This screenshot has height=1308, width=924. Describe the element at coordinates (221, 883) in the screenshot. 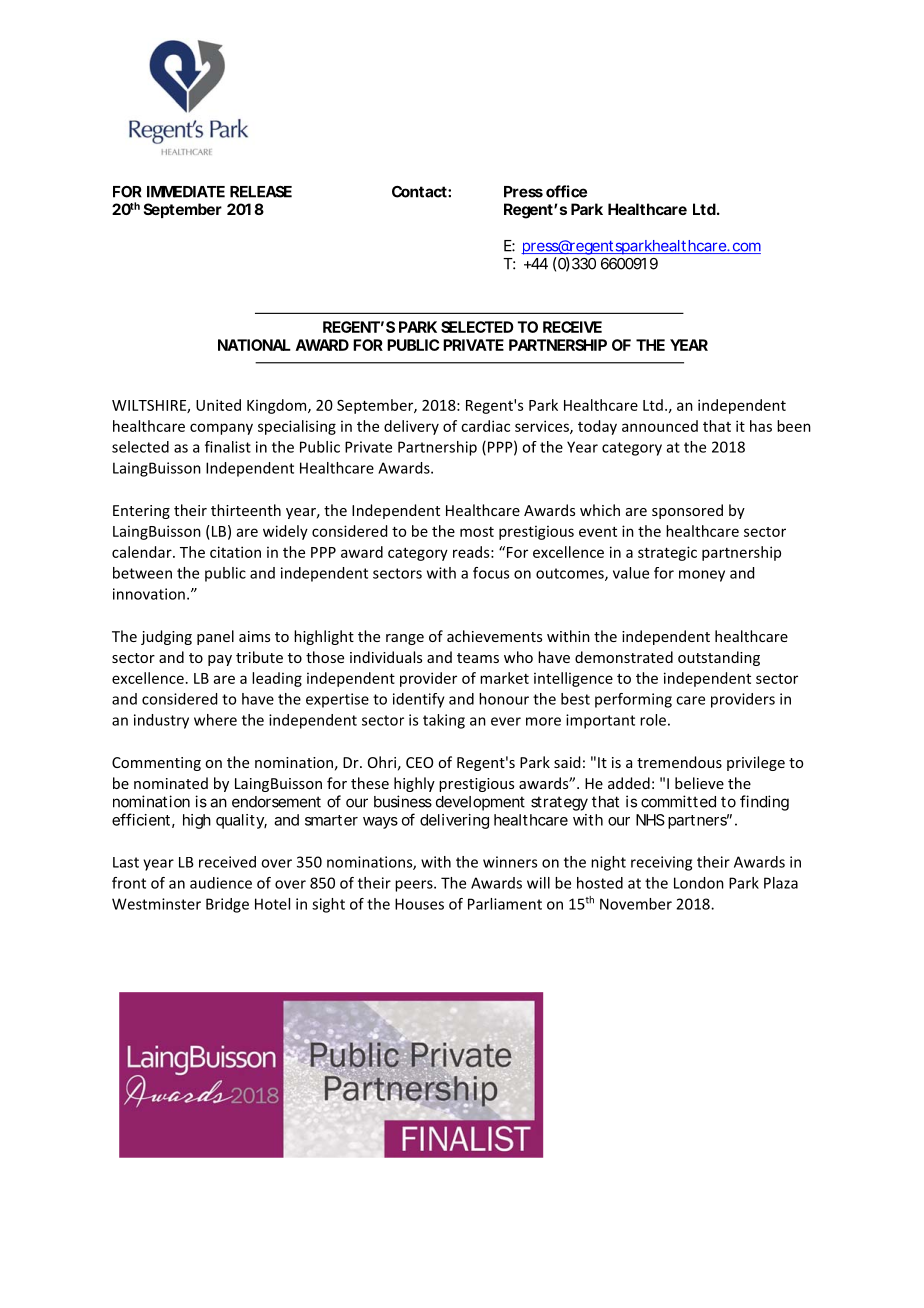

I see `audience` at that location.
